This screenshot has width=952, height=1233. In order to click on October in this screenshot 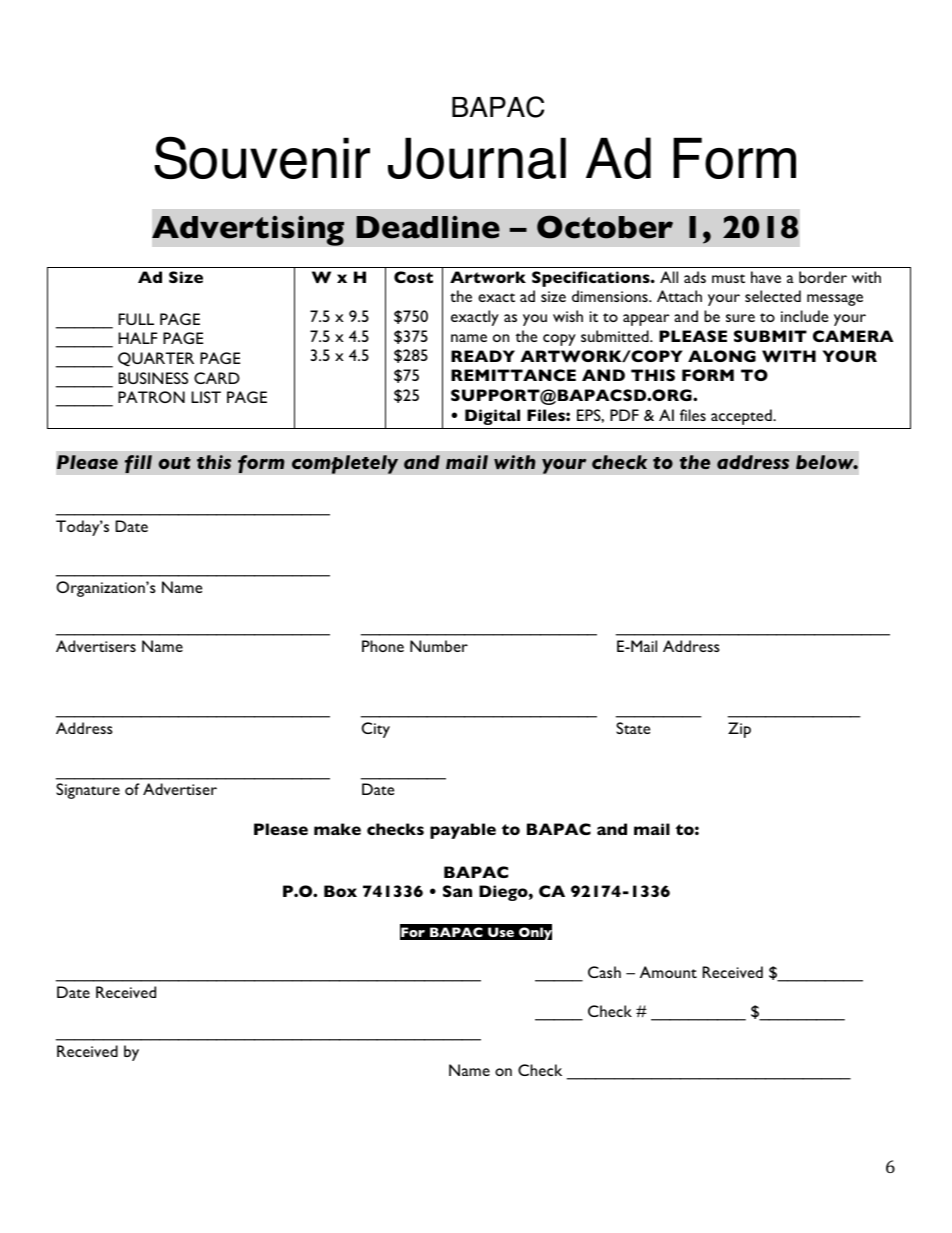, I will do `click(605, 227)`.
